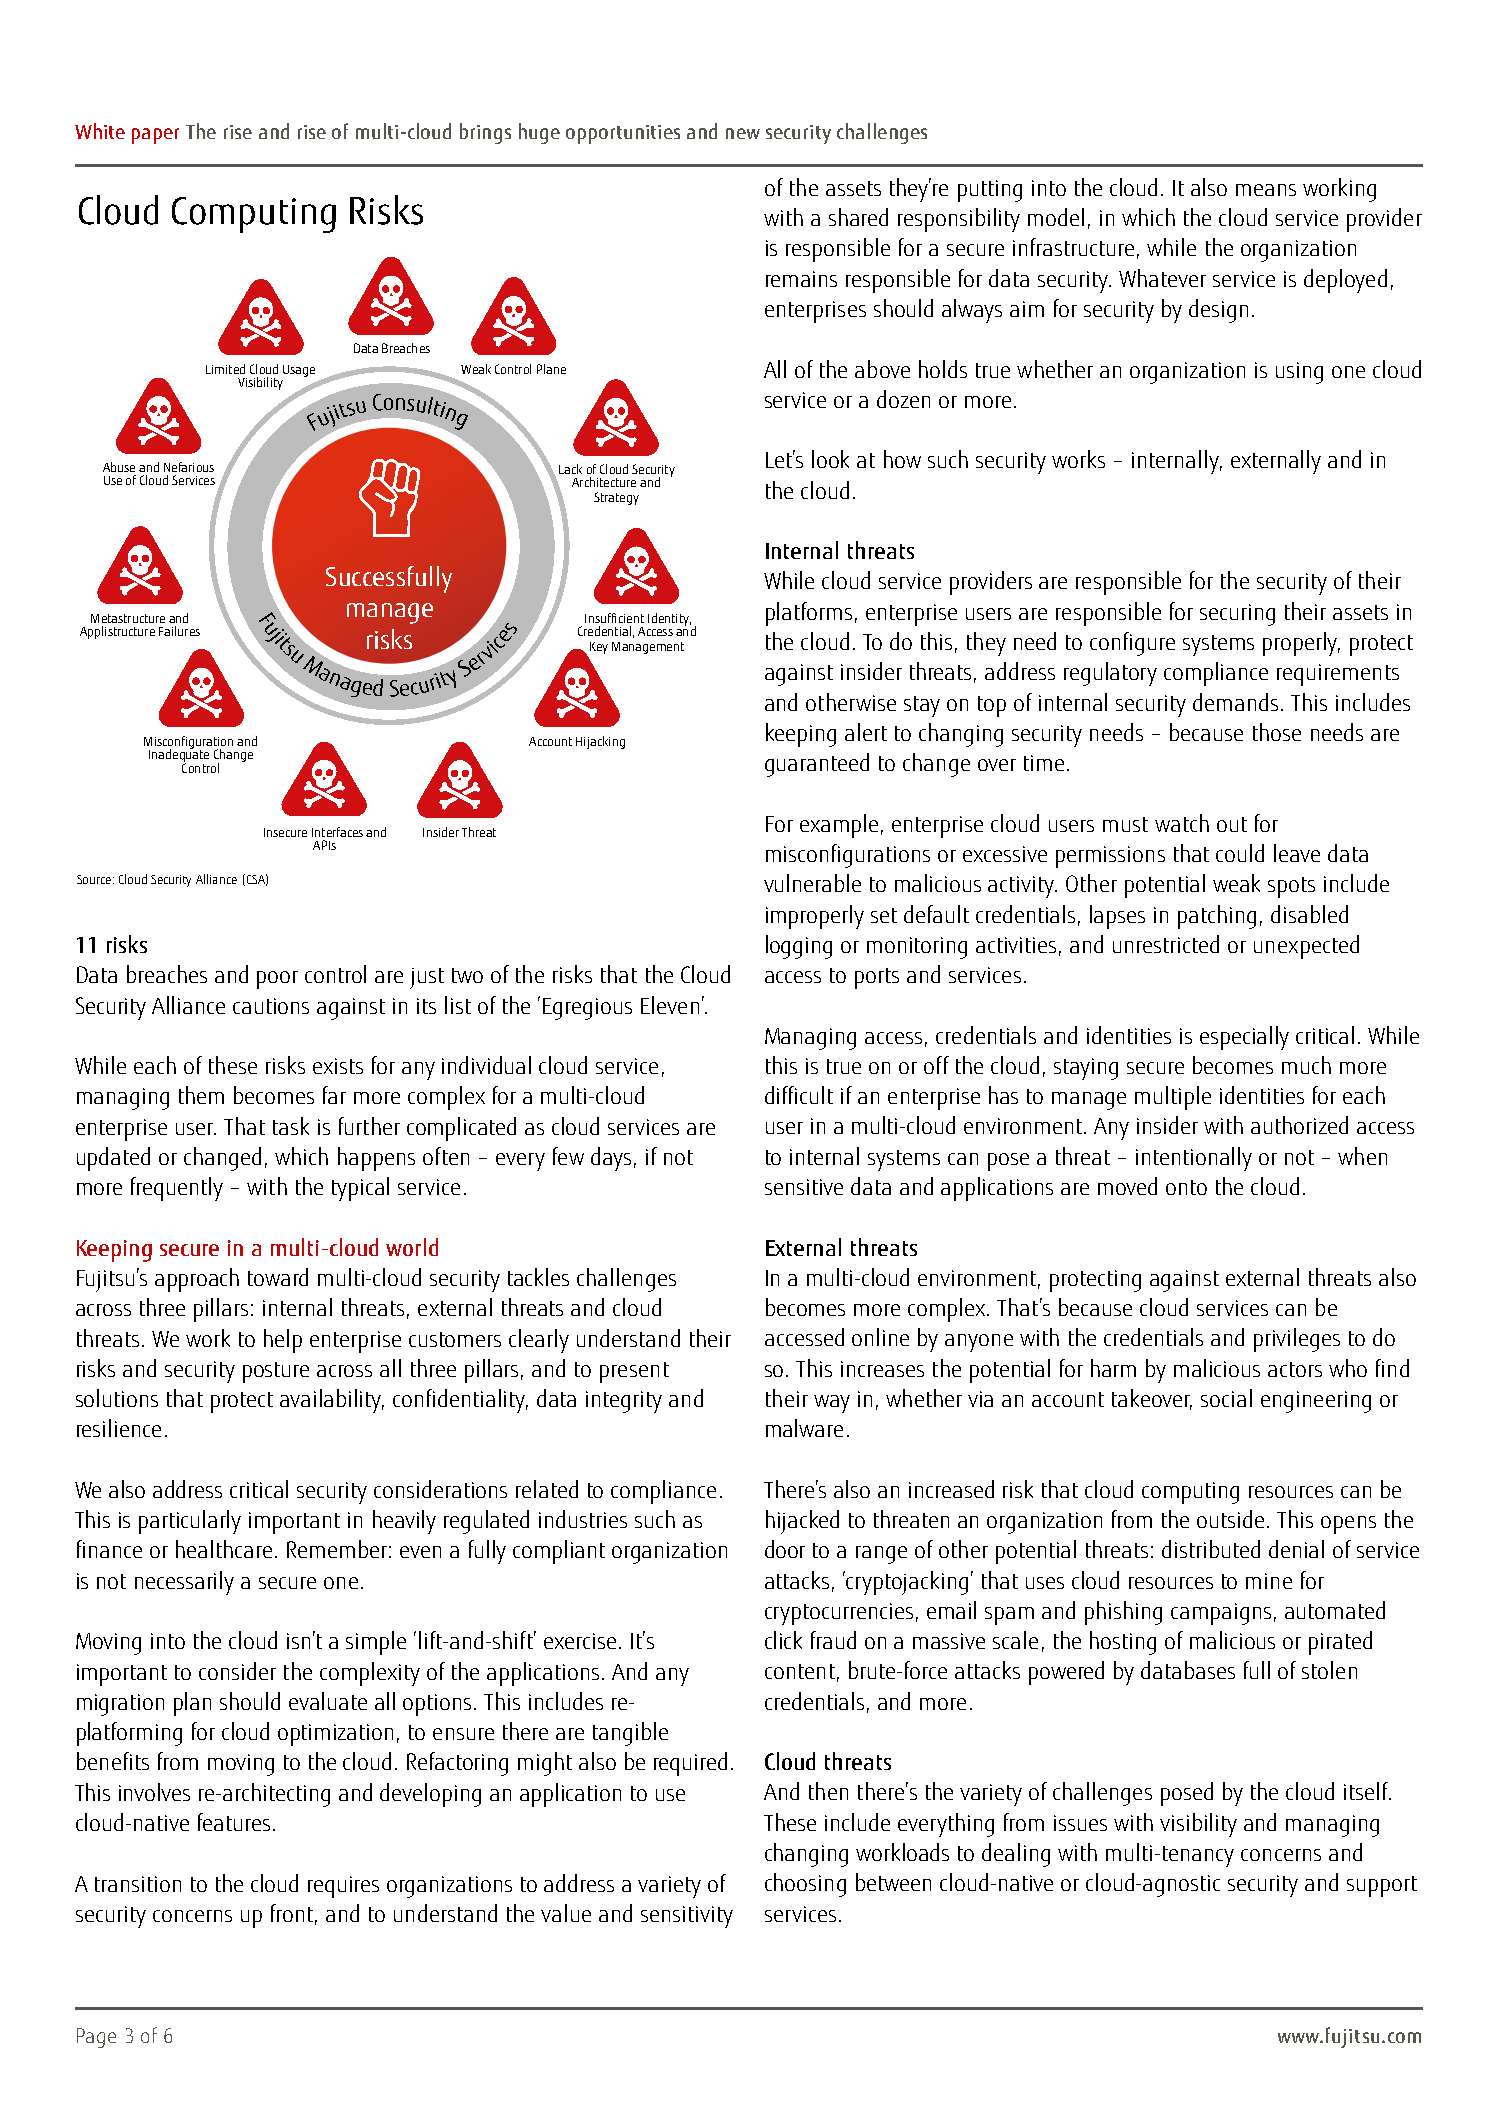  Describe the element at coordinates (343, 1887) in the page. I see `requires` at that location.
